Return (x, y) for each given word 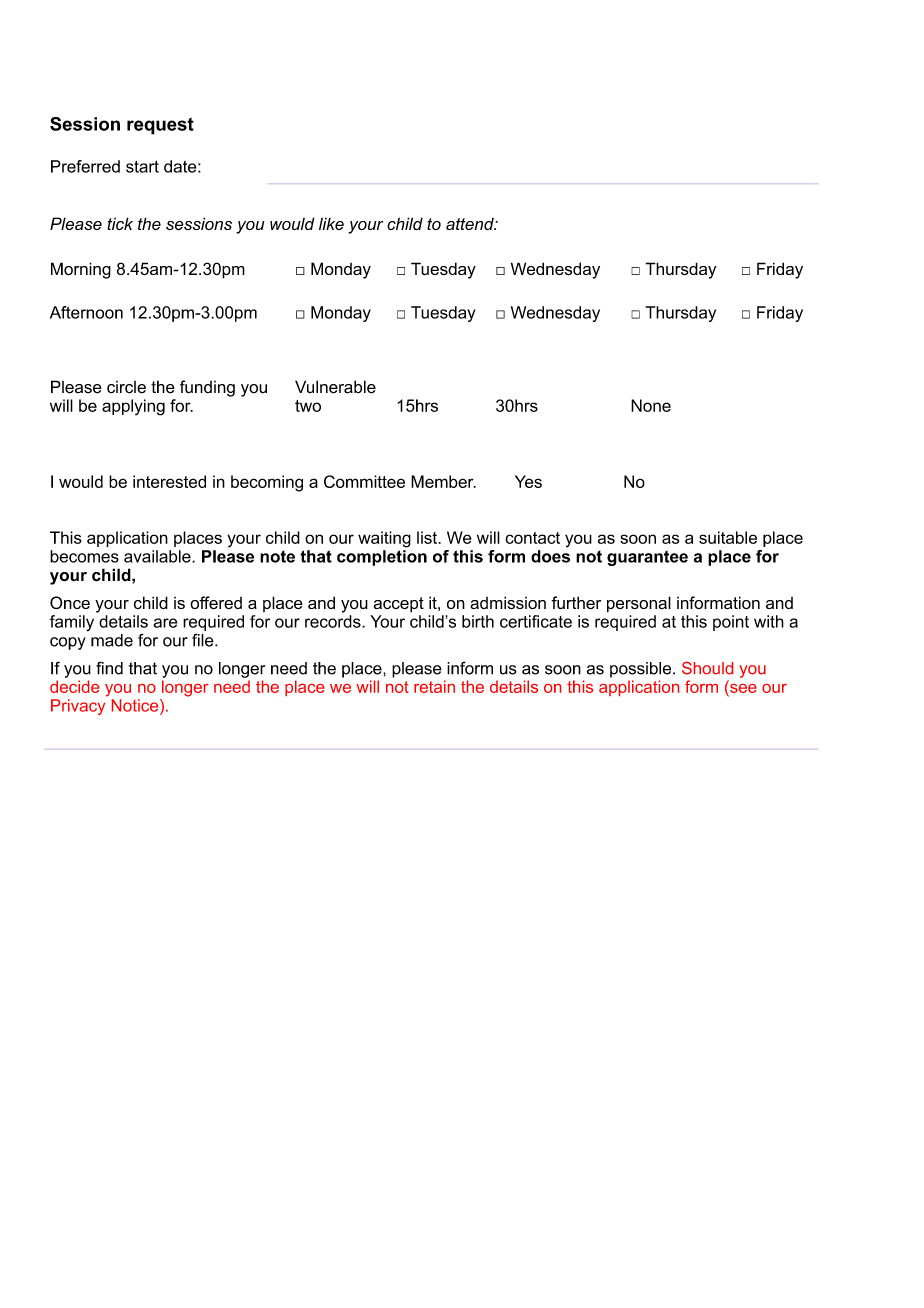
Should (707, 668)
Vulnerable (335, 387)
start (142, 166)
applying (133, 407)
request (160, 126)
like (331, 223)
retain (434, 686)
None (651, 405)
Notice (136, 705)
